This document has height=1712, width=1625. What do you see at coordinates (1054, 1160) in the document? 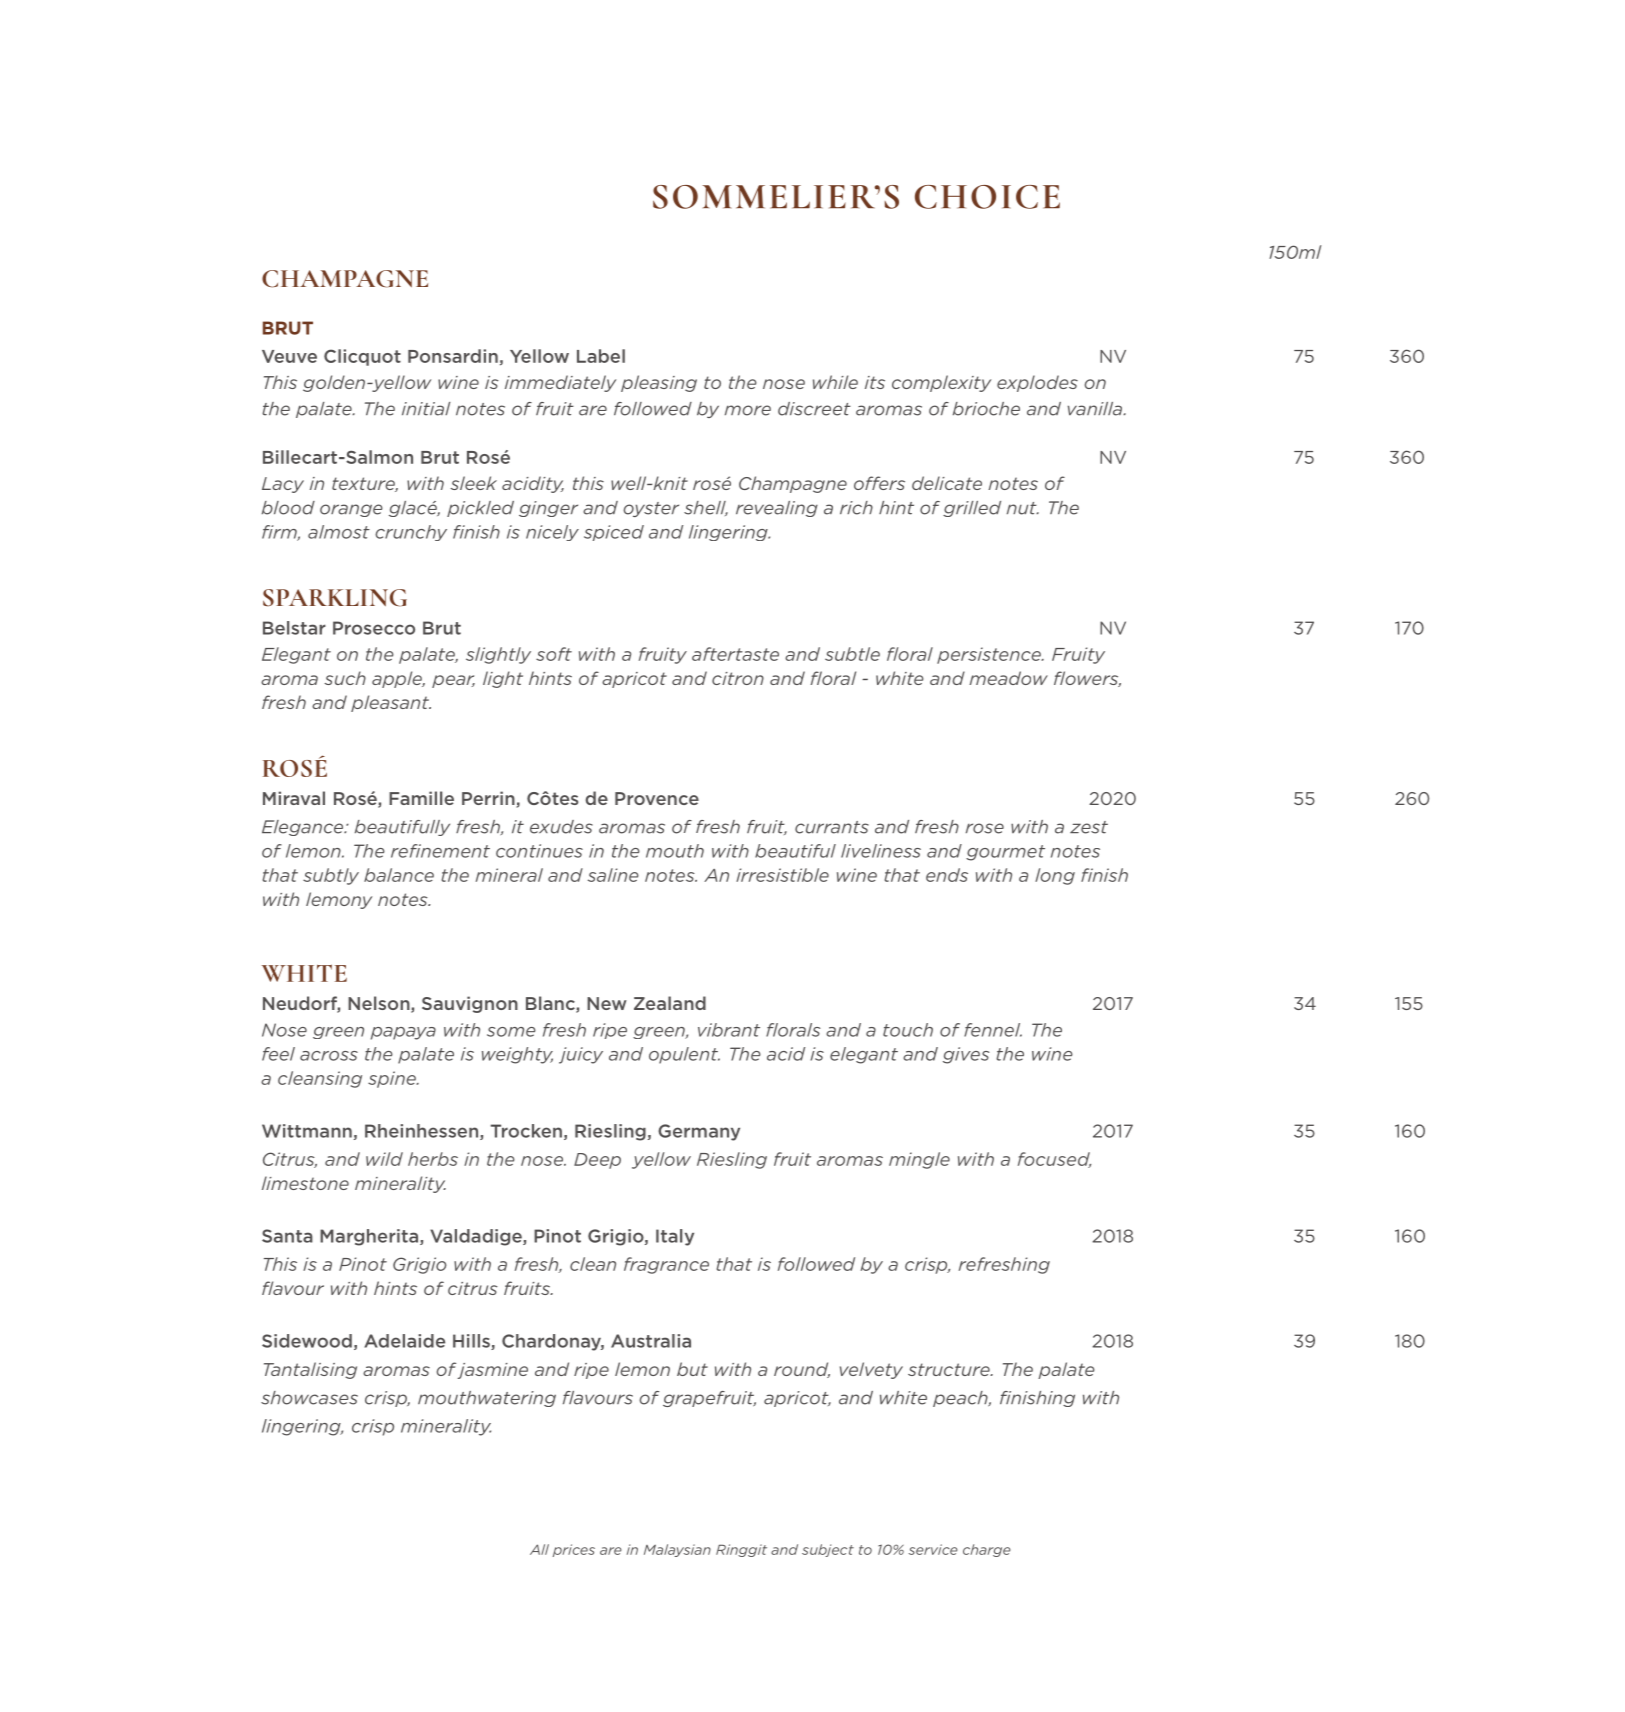
I see `focused` at bounding box center [1054, 1160].
